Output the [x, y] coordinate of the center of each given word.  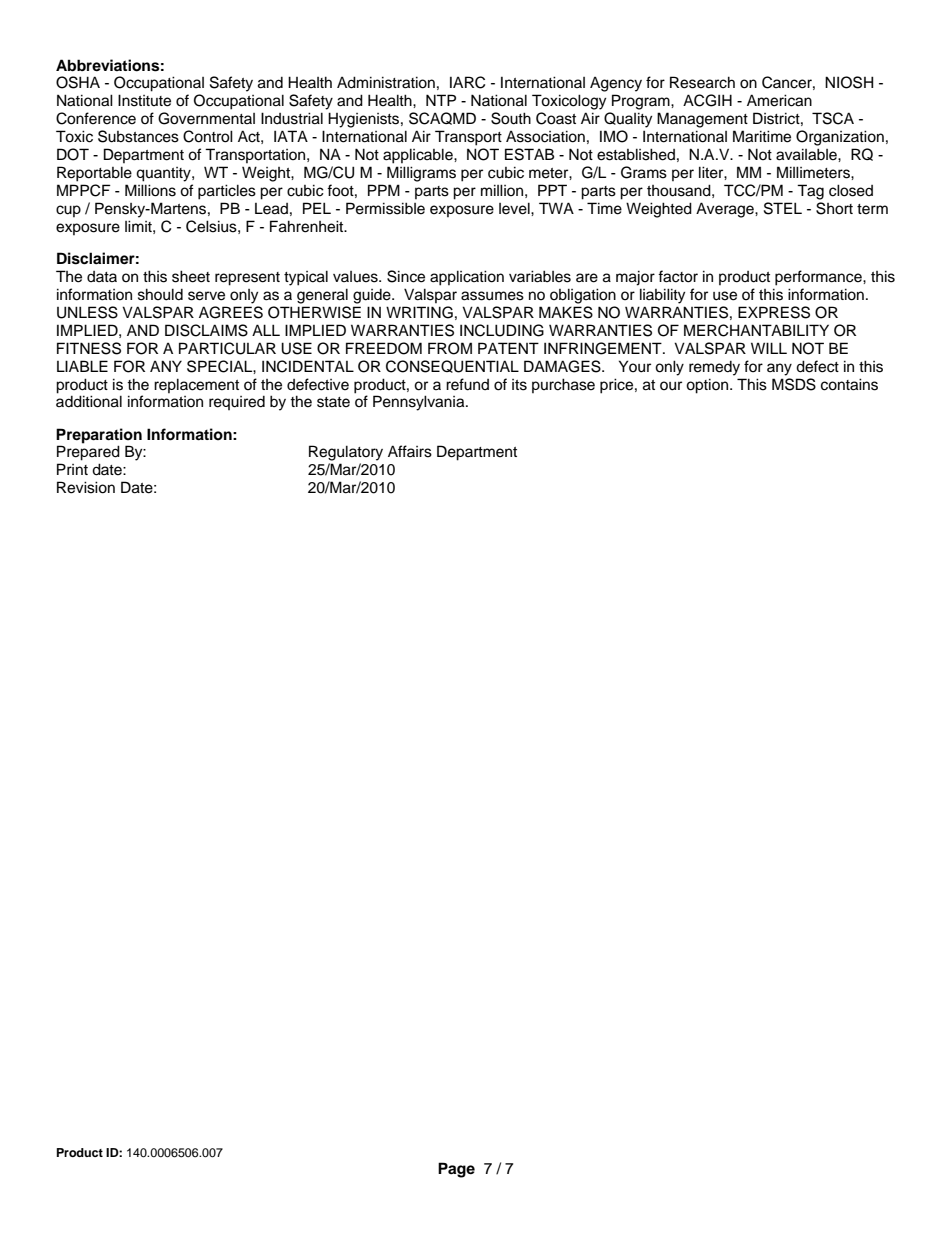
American [779, 100]
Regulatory [346, 453]
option [707, 386]
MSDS [794, 384]
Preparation [99, 437]
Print [72, 469]
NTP [441, 100]
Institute [144, 100]
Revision [86, 487]
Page [456, 1170]
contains [849, 384]
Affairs [410, 451]
